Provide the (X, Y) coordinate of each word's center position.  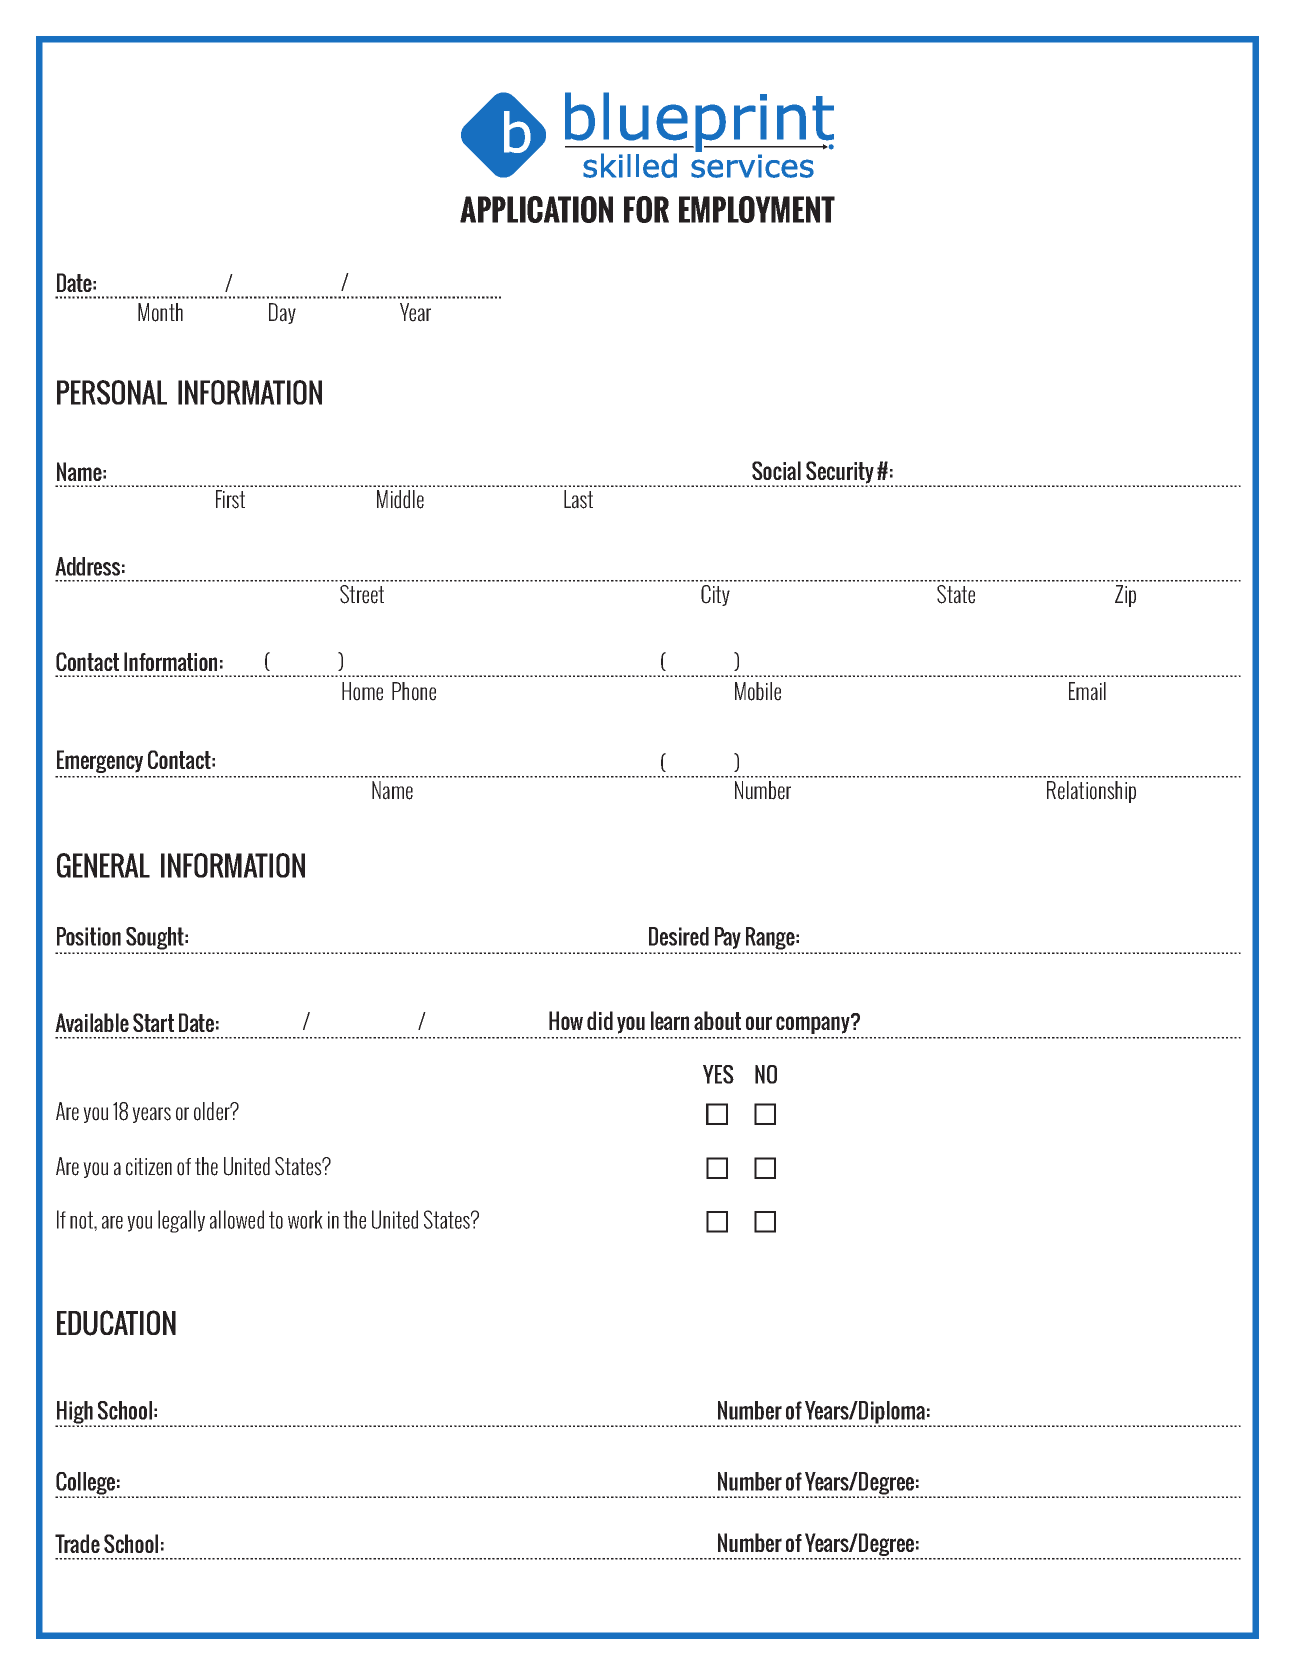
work (305, 1219)
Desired (679, 936)
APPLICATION (536, 209)
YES (718, 1074)
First (230, 499)
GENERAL (103, 865)
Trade (77, 1543)
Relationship (1091, 792)
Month (160, 312)
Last (578, 499)
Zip (1125, 596)
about (717, 1020)
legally (181, 1221)
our (759, 1023)
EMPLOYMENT (757, 209)
